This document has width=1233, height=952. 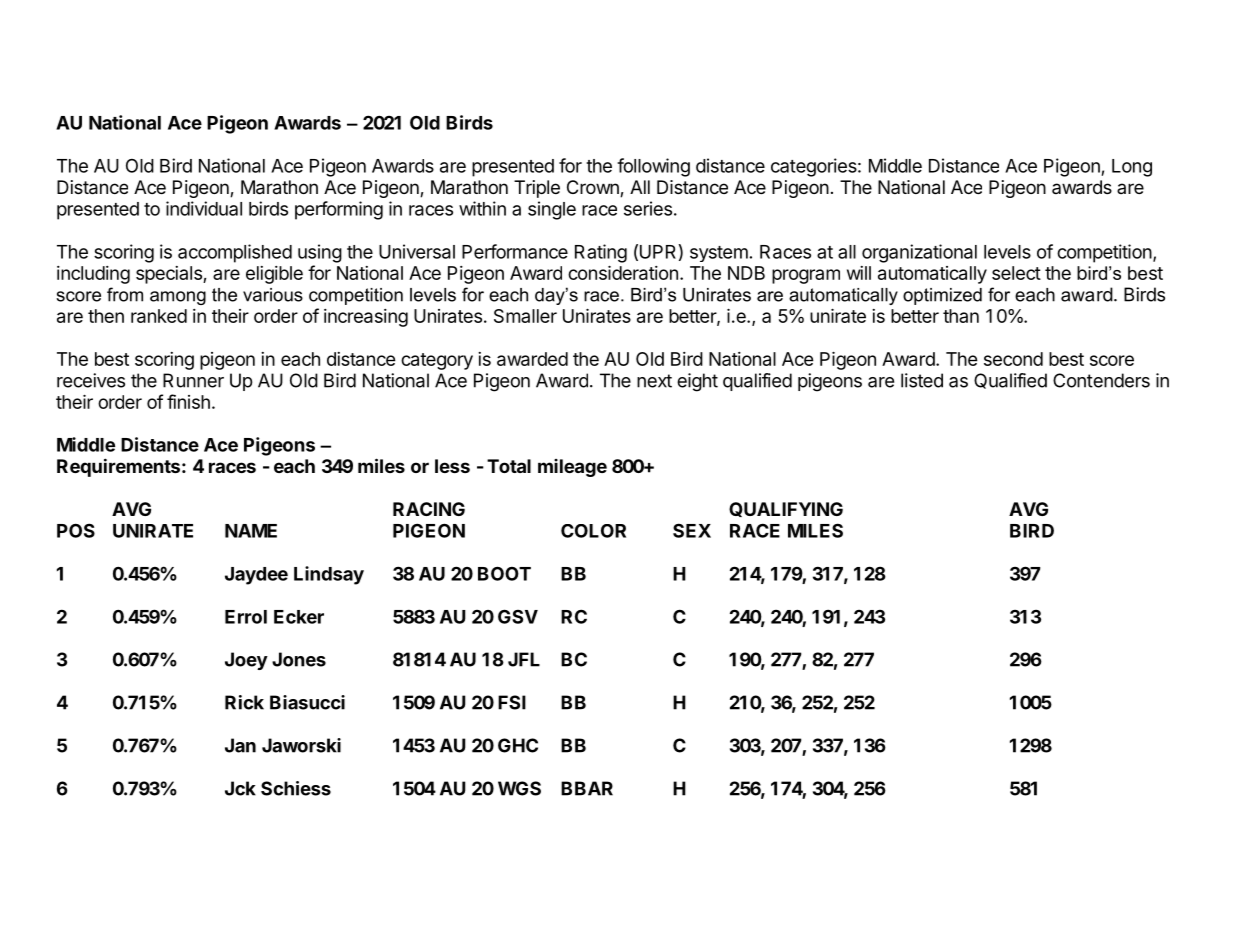 What do you see at coordinates (204, 208) in the document?
I see `individual` at bounding box center [204, 208].
